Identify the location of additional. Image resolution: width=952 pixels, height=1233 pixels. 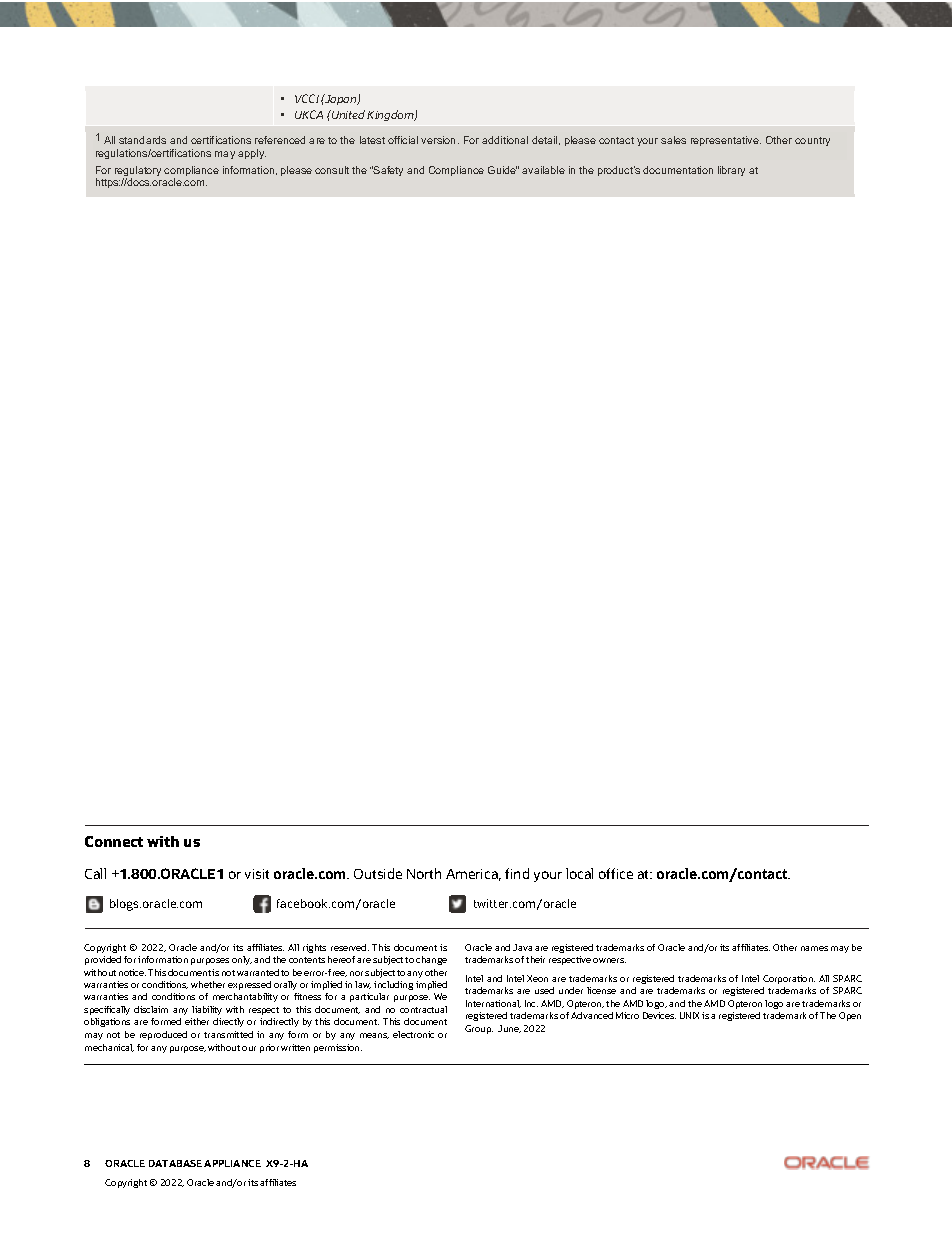
(505, 140).
